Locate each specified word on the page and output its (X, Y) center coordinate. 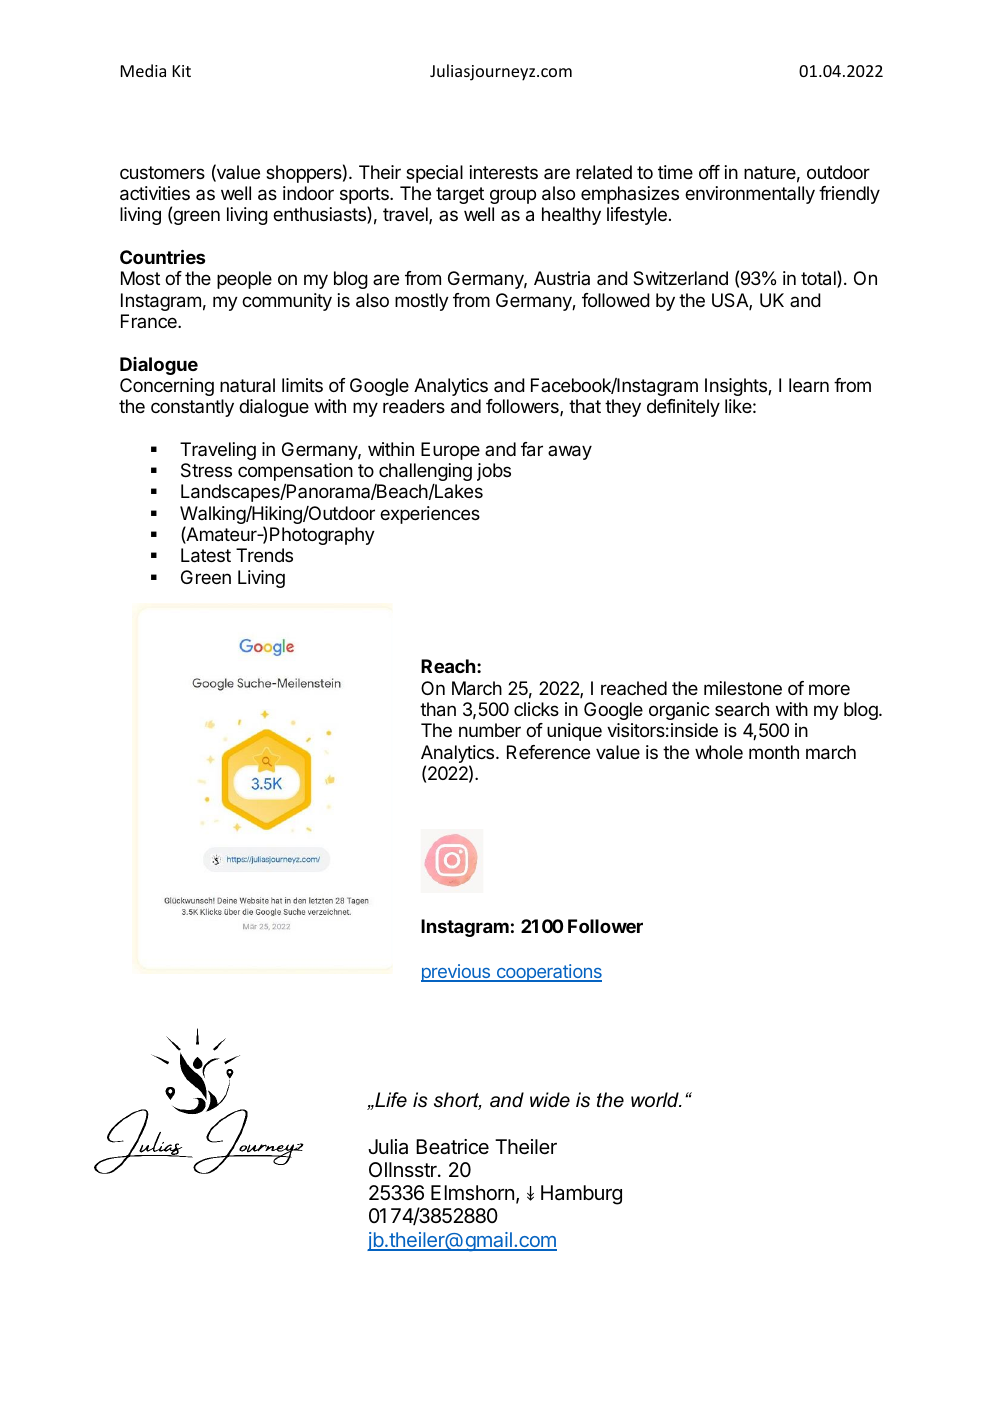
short (458, 1101)
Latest (206, 555)
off (709, 172)
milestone (743, 688)
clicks (536, 709)
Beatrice (452, 1147)
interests (503, 172)
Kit (182, 71)
